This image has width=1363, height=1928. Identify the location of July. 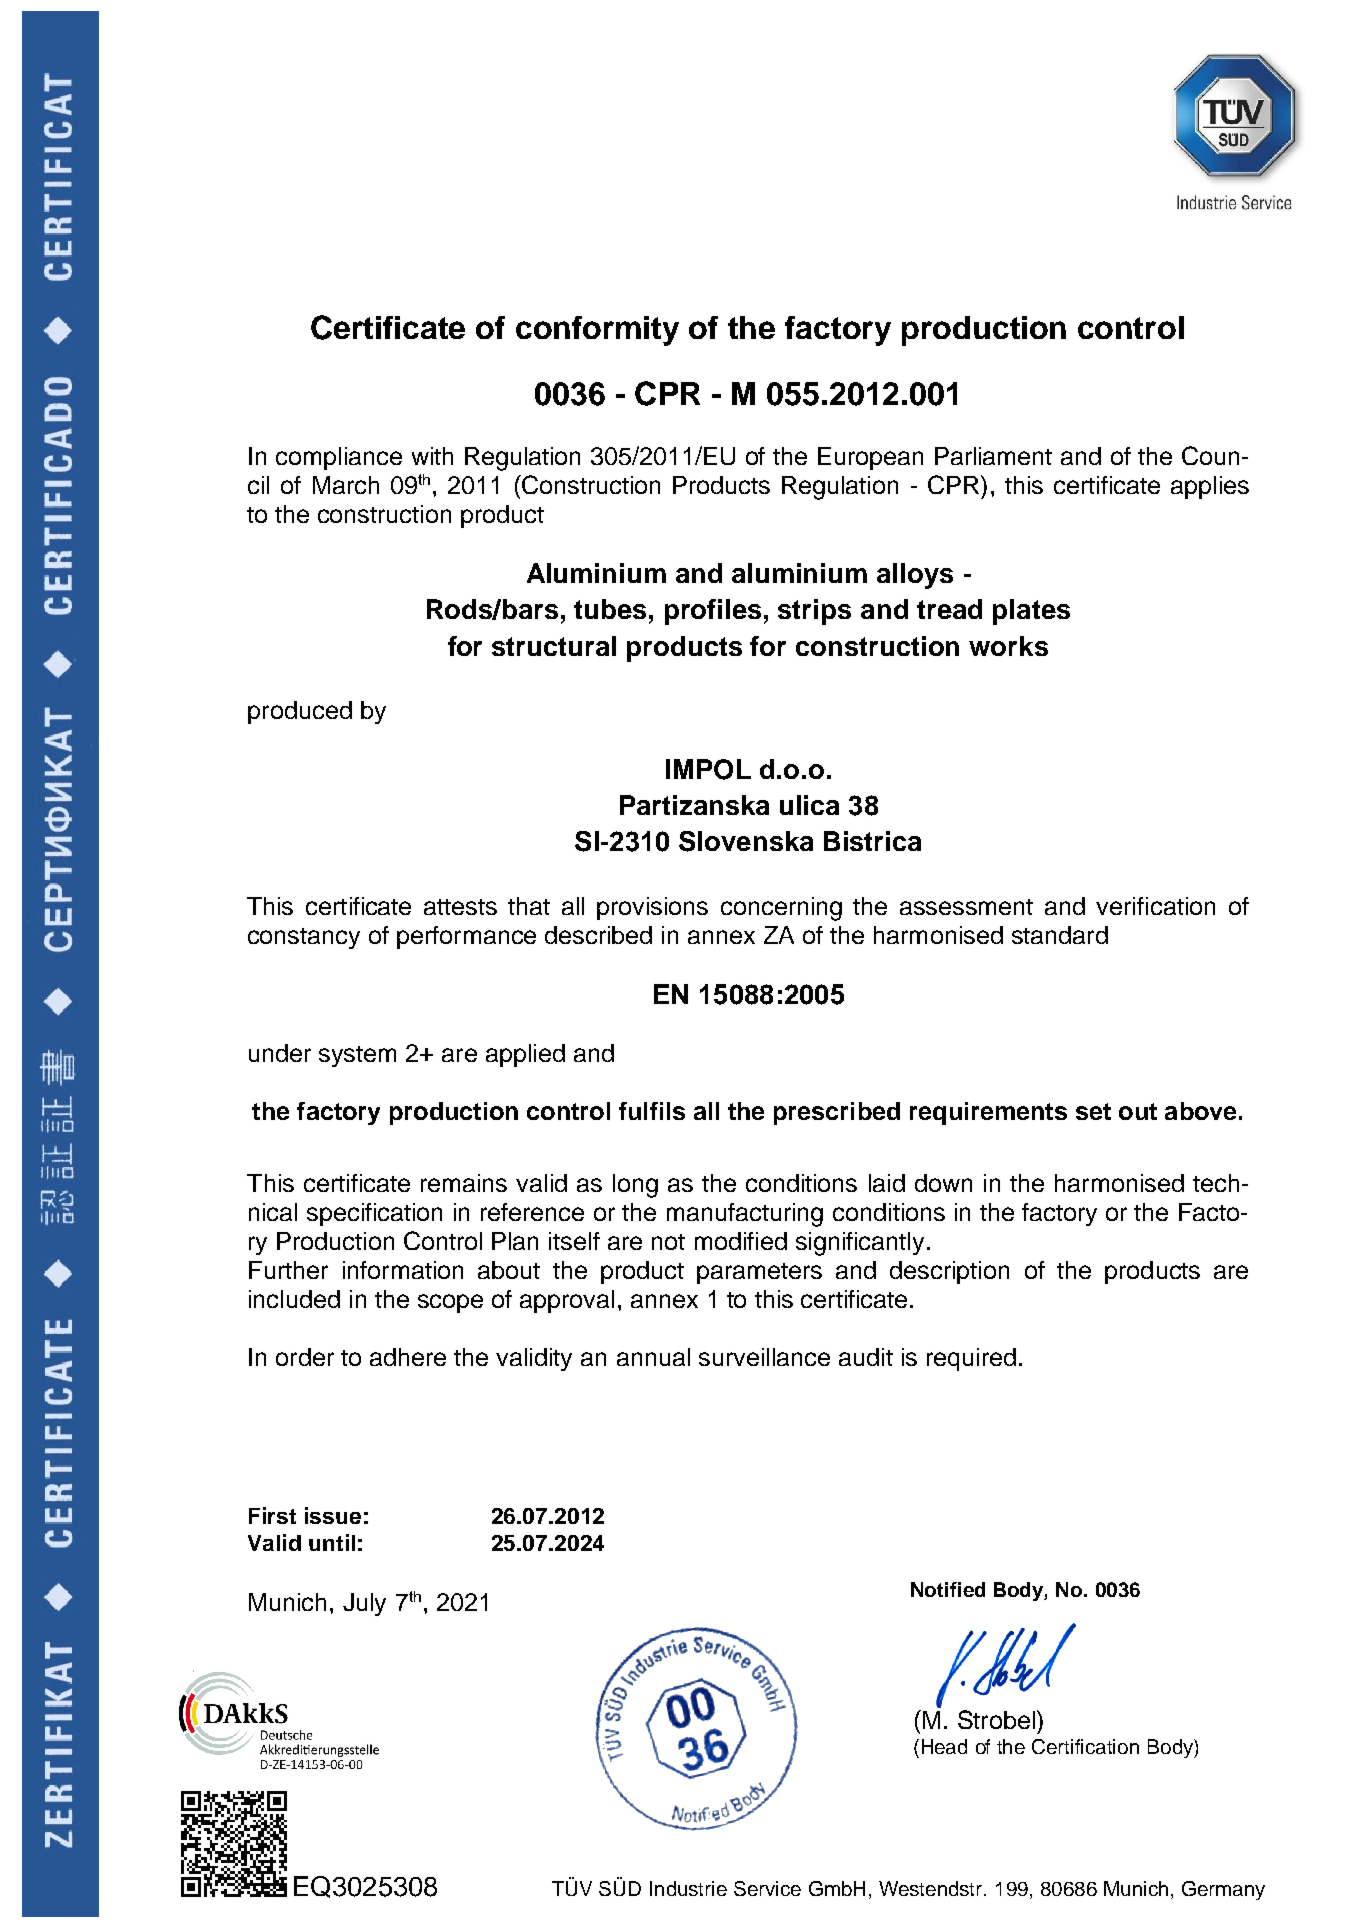
(364, 1604).
